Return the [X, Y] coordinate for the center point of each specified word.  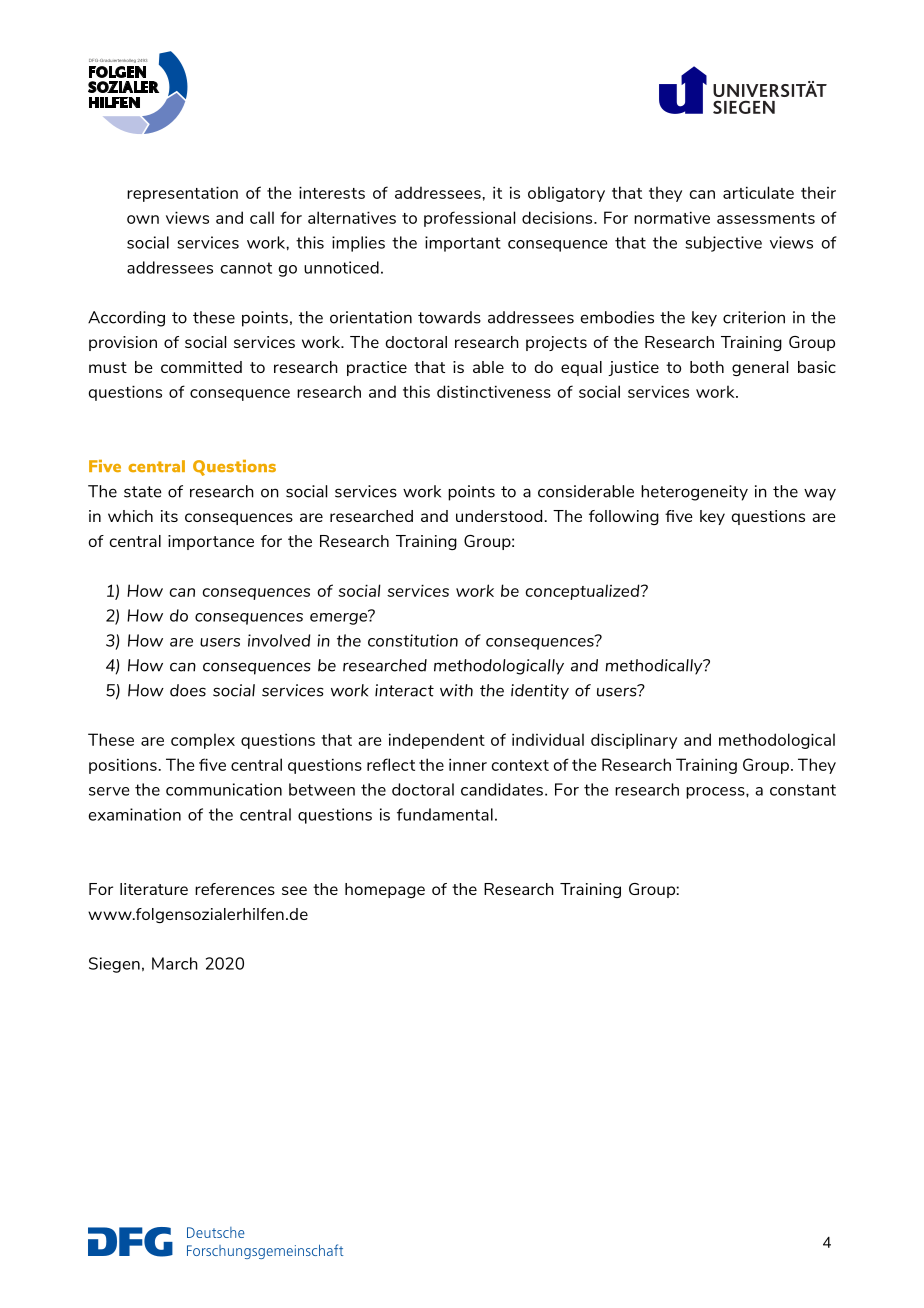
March [175, 963]
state [143, 492]
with [456, 690]
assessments [766, 218]
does [188, 690]
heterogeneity [694, 493]
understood [499, 516]
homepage [385, 890]
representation [182, 194]
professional [469, 219]
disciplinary [634, 741]
